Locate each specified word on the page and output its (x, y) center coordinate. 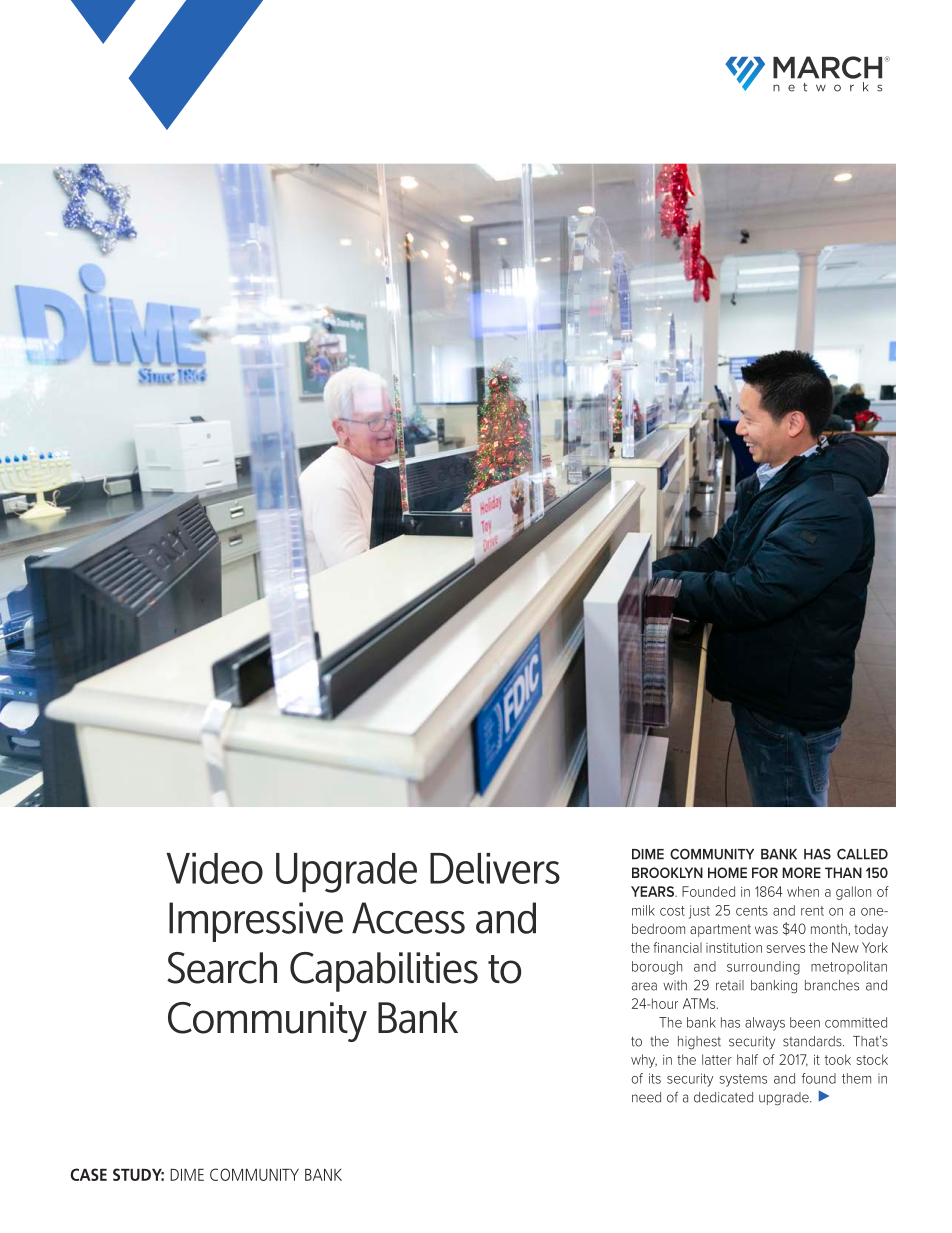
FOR (765, 872)
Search (222, 968)
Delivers (495, 868)
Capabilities (384, 972)
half (747, 1059)
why (644, 1061)
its (655, 1078)
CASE (89, 1174)
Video (214, 868)
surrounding (763, 968)
